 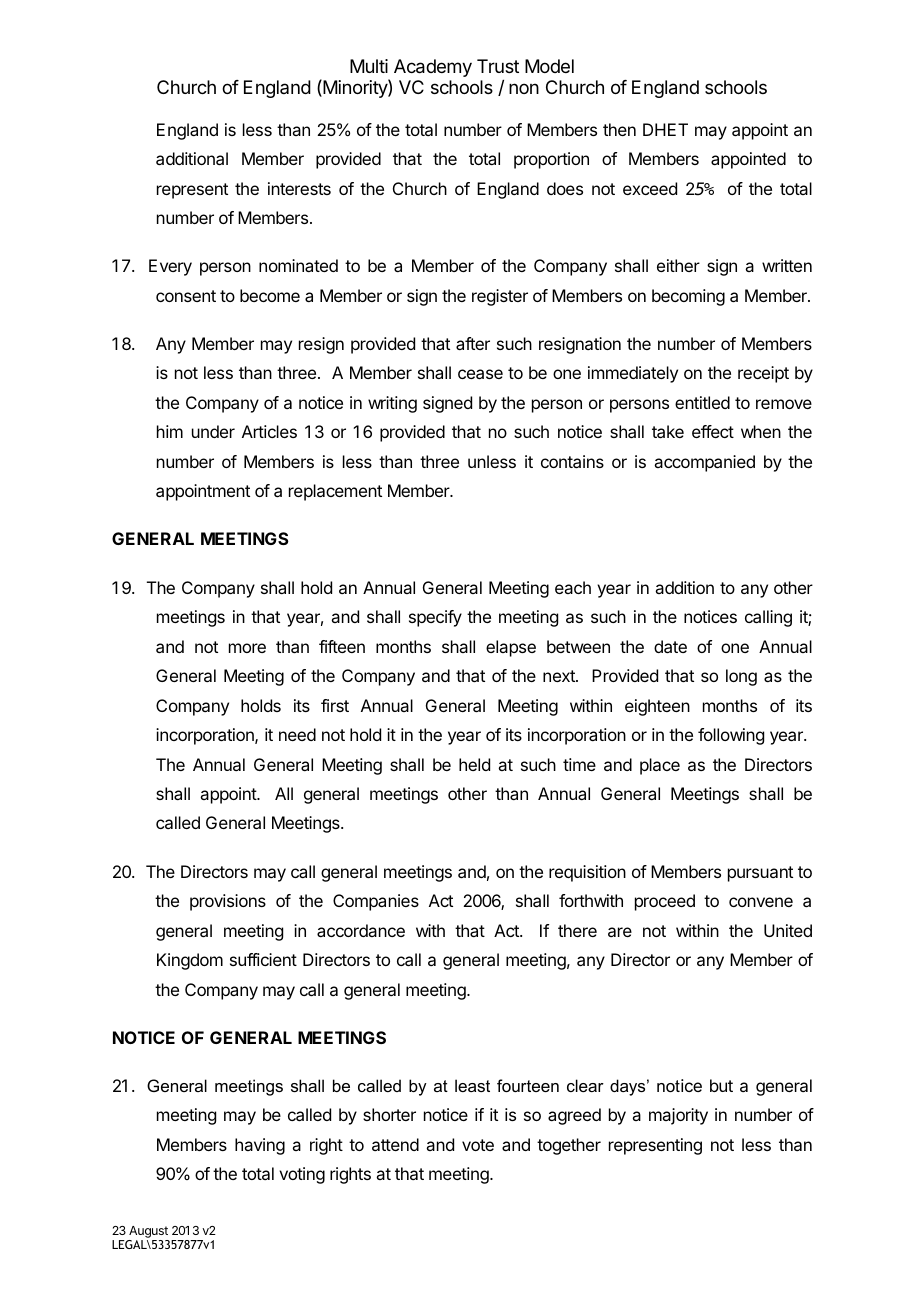 I want to click on then, so click(x=619, y=129).
